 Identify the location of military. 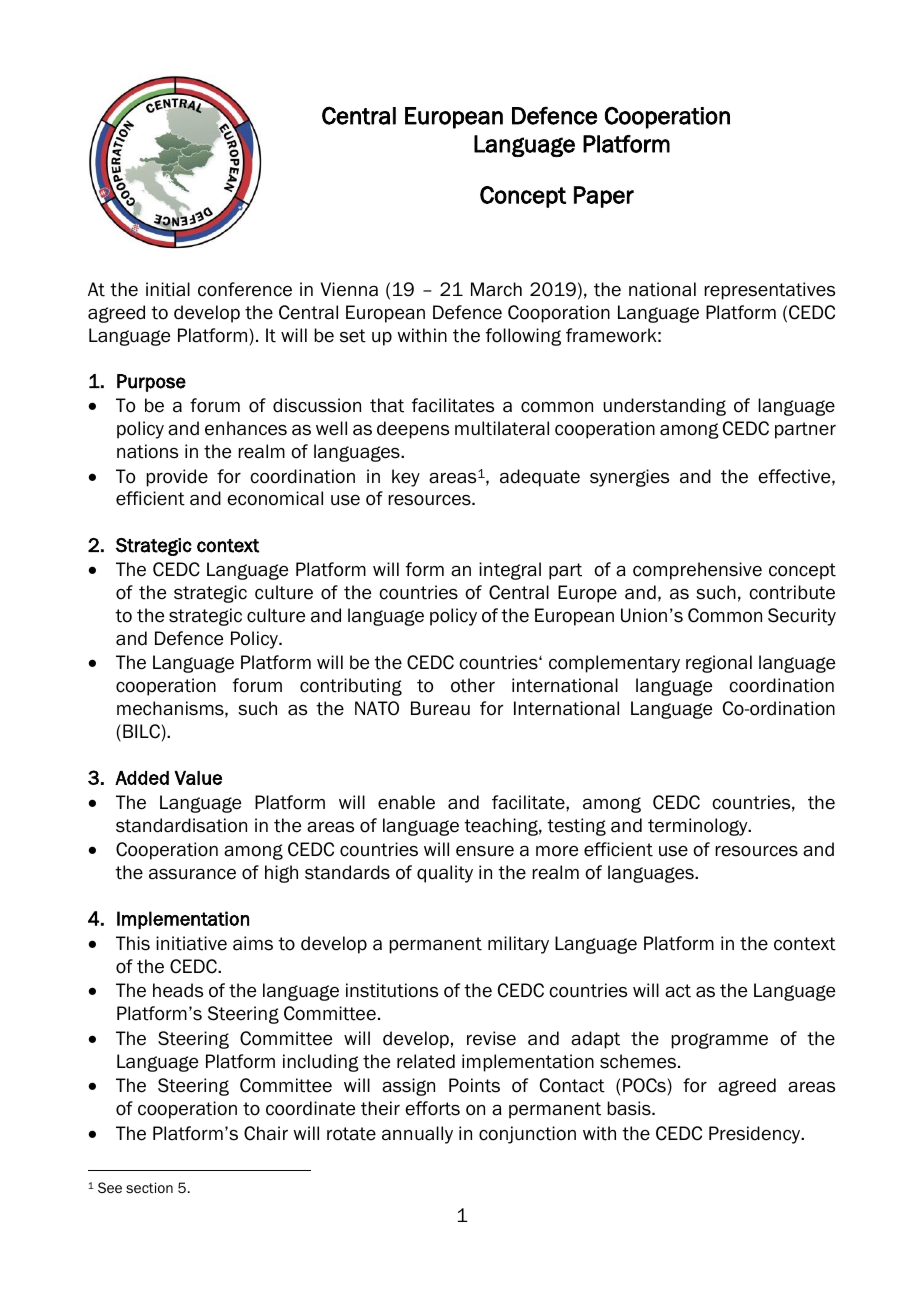
(518, 945).
